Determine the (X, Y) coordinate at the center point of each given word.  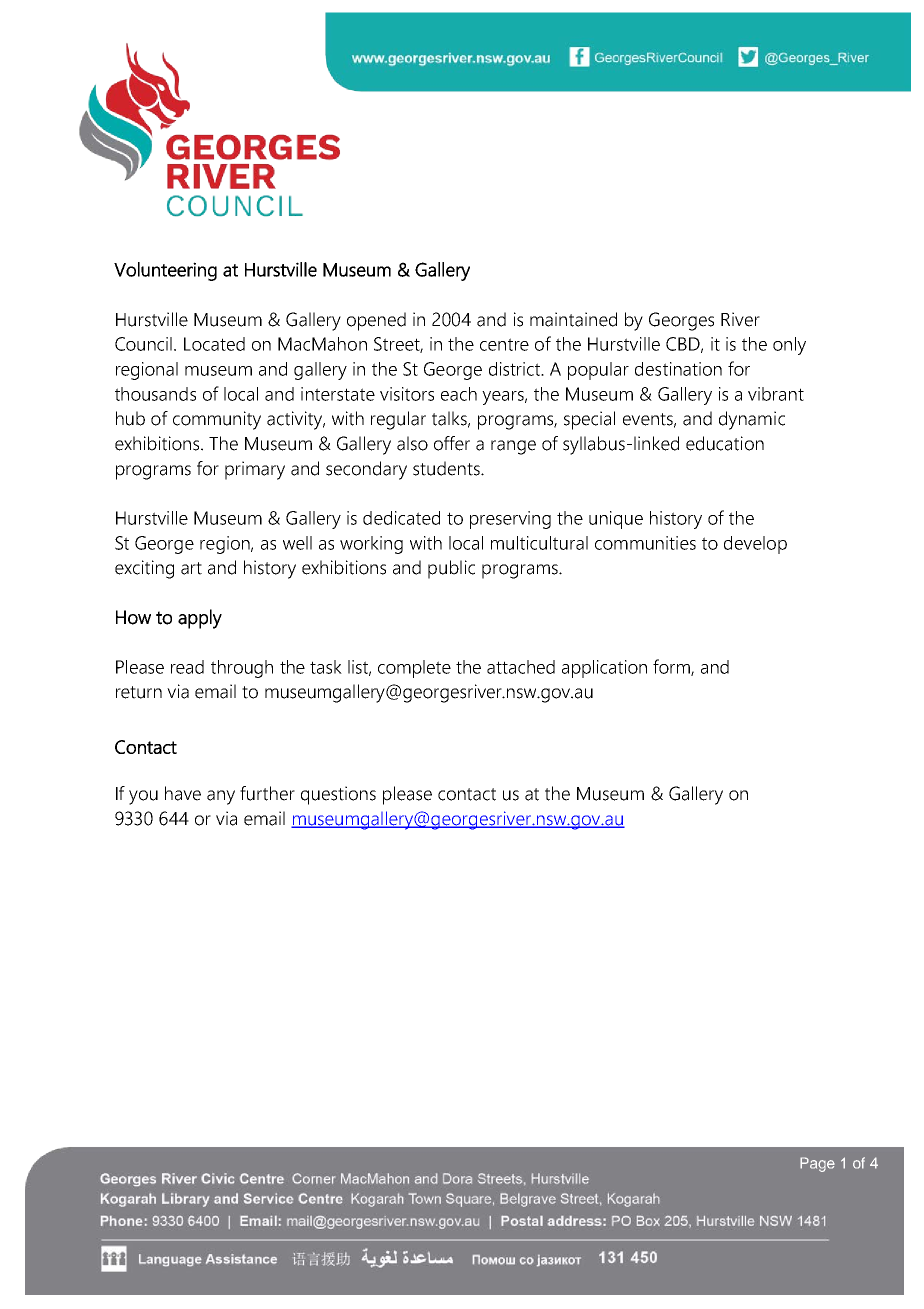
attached (521, 667)
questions (338, 795)
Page (817, 1164)
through (242, 669)
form (672, 667)
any (221, 797)
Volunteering (165, 271)
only (789, 346)
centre (504, 344)
